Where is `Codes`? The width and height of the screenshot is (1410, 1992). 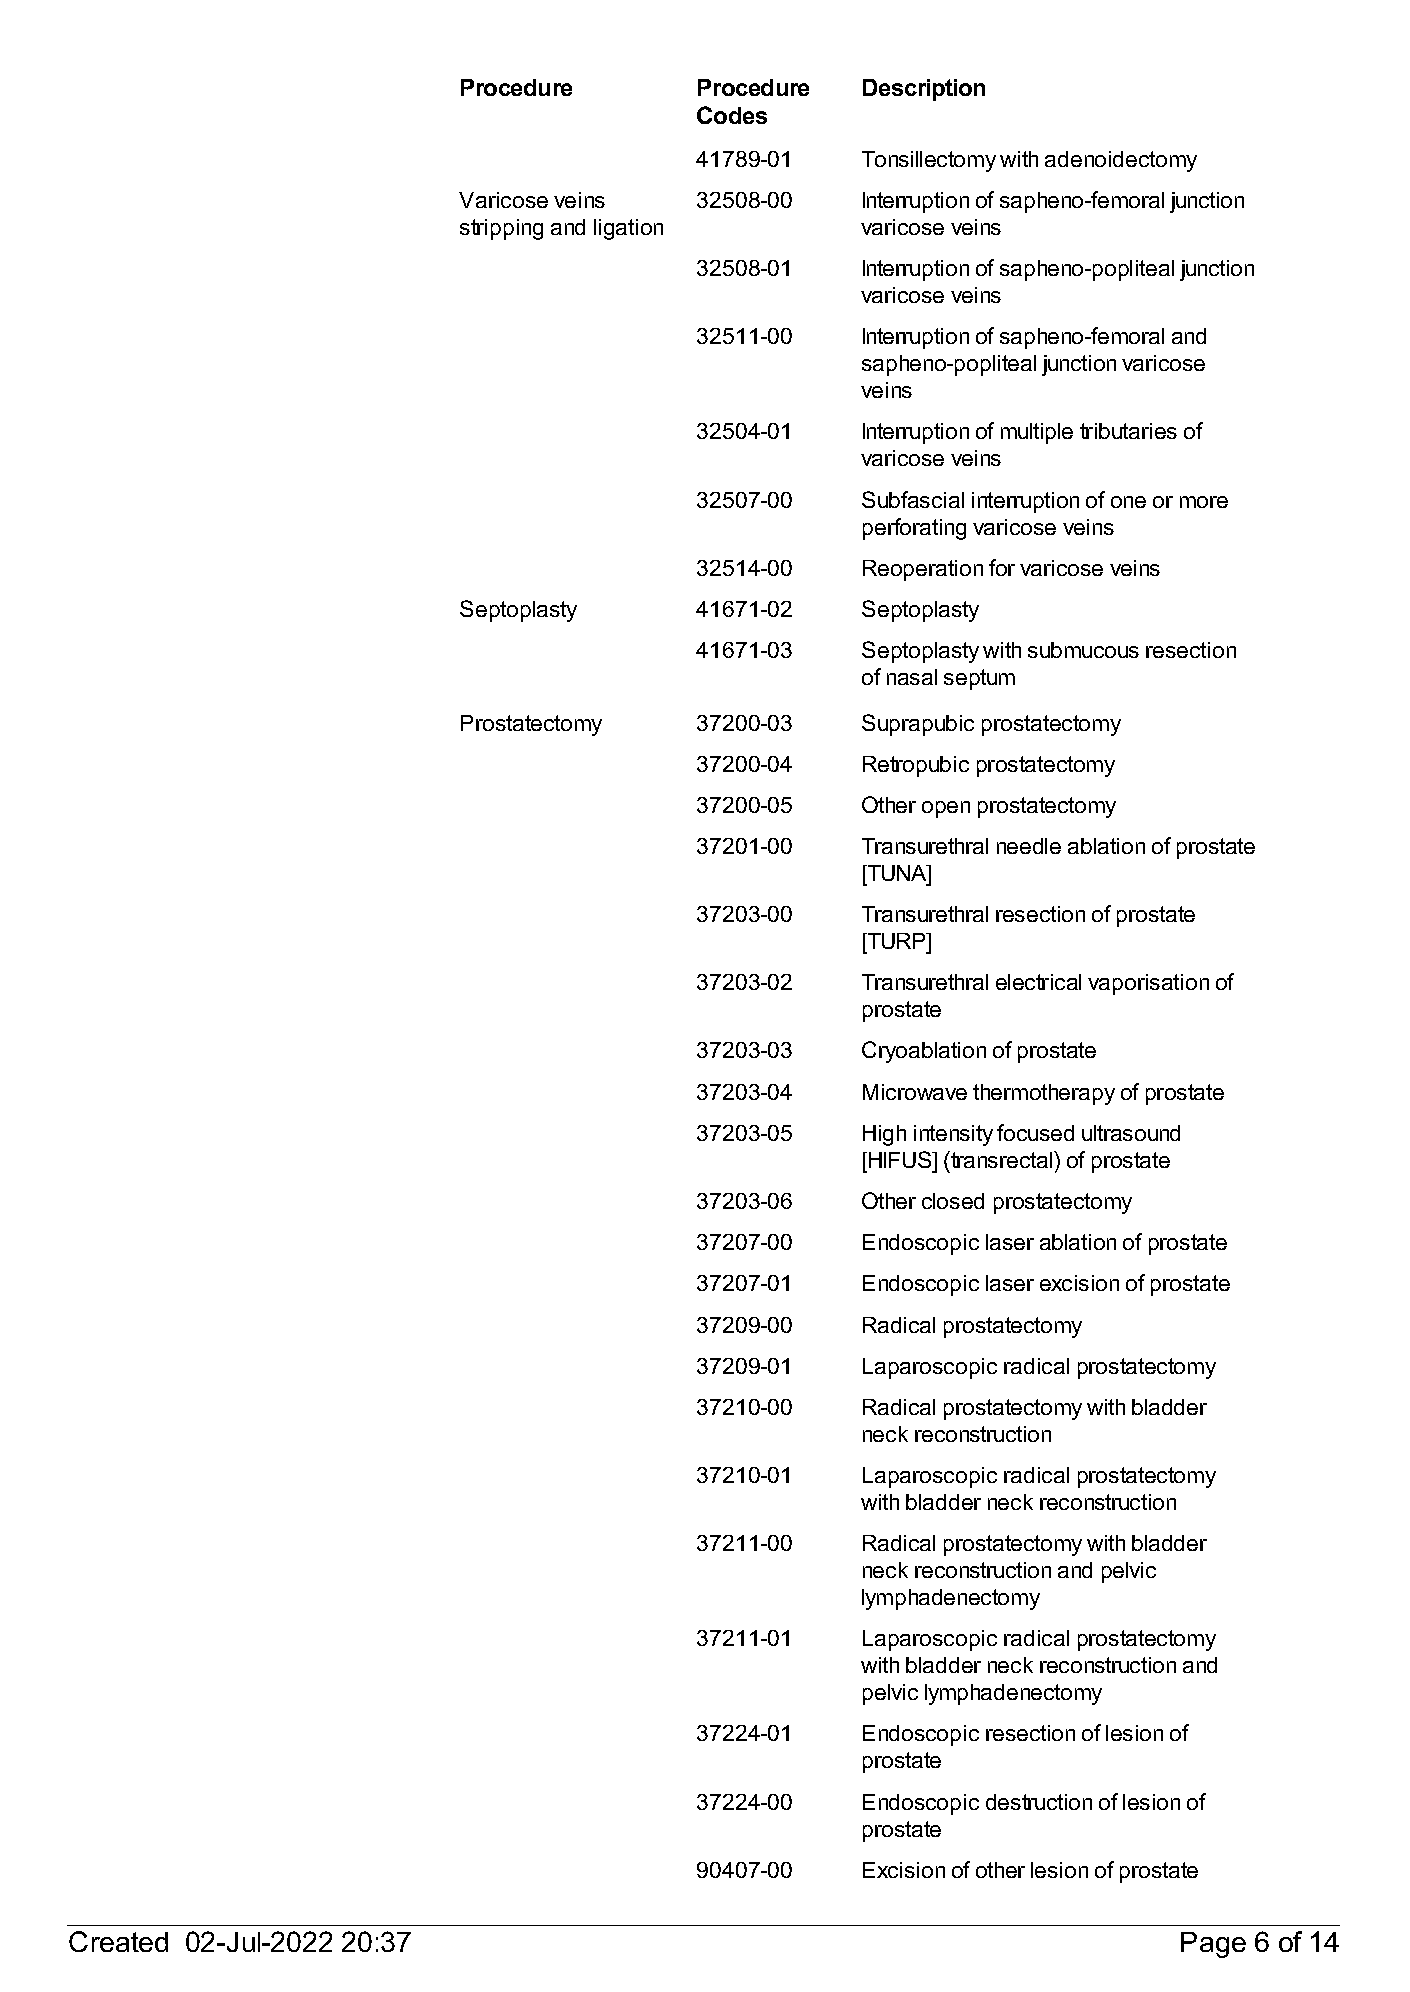 Codes is located at coordinates (732, 115).
